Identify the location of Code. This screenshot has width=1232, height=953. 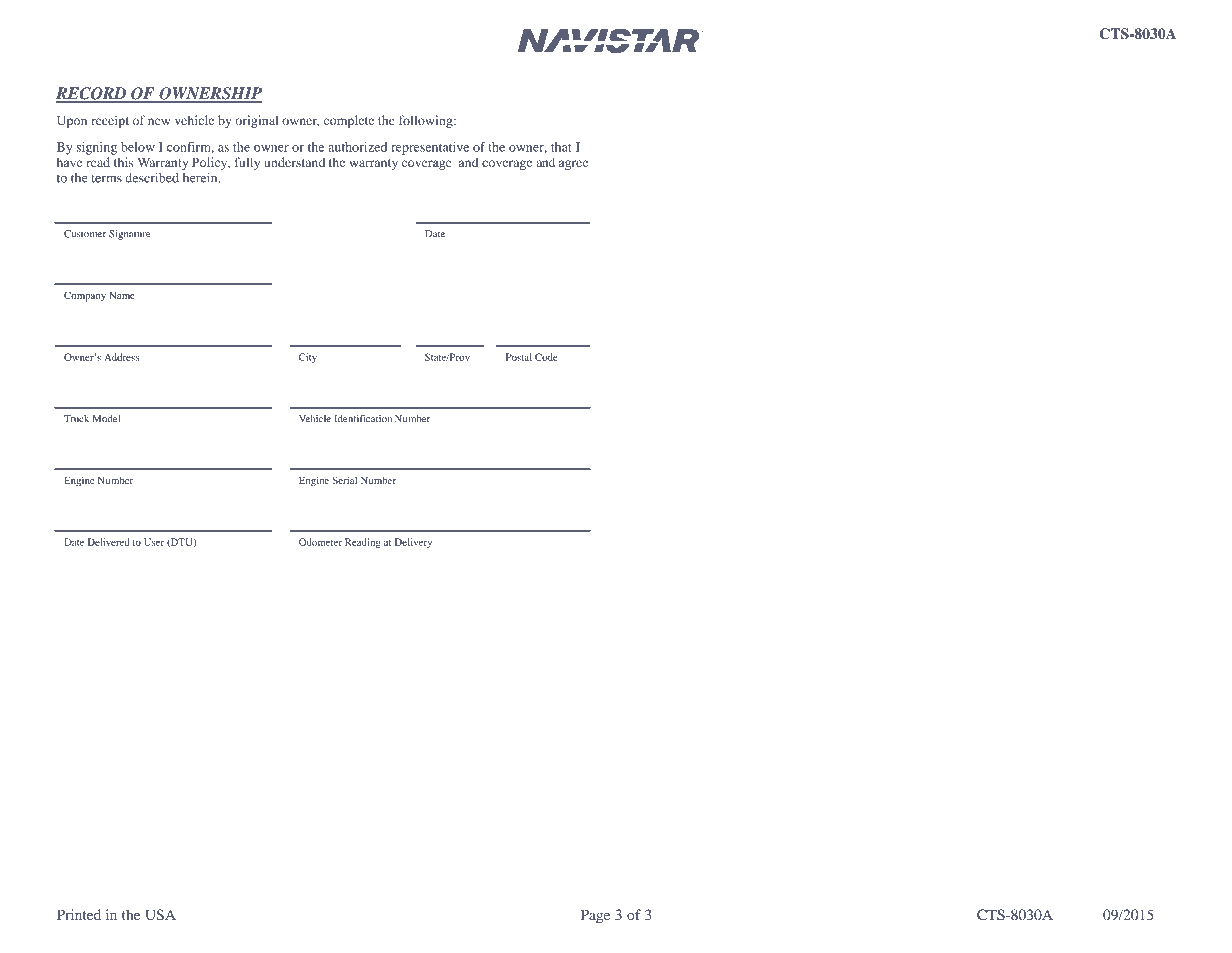
(546, 357).
